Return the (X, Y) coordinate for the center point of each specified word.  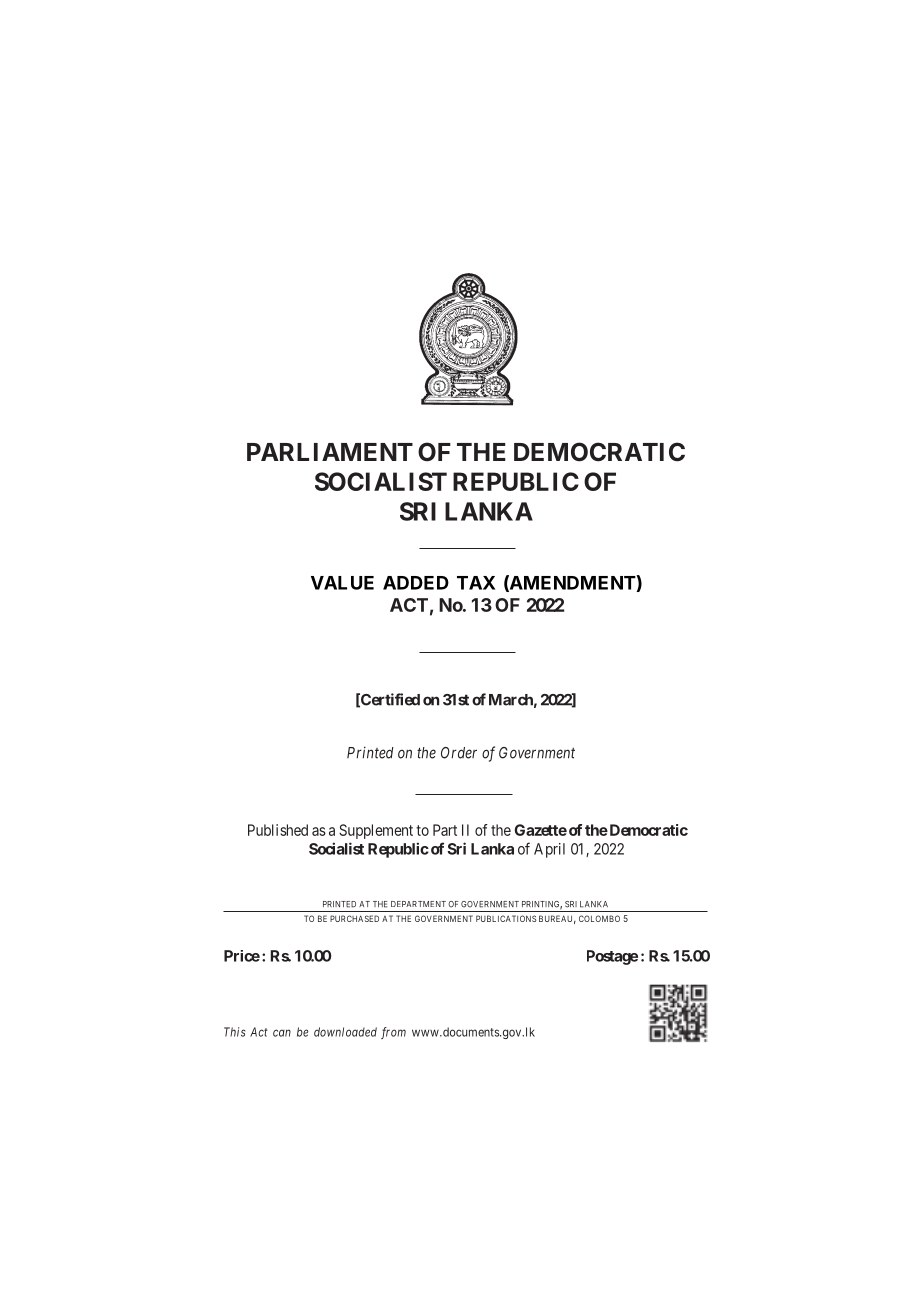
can (282, 1033)
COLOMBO (599, 918)
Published (278, 830)
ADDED (416, 583)
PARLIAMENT (330, 452)
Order (459, 753)
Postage (612, 957)
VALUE (342, 583)
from (393, 1033)
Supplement (376, 831)
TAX (476, 583)
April (549, 850)
